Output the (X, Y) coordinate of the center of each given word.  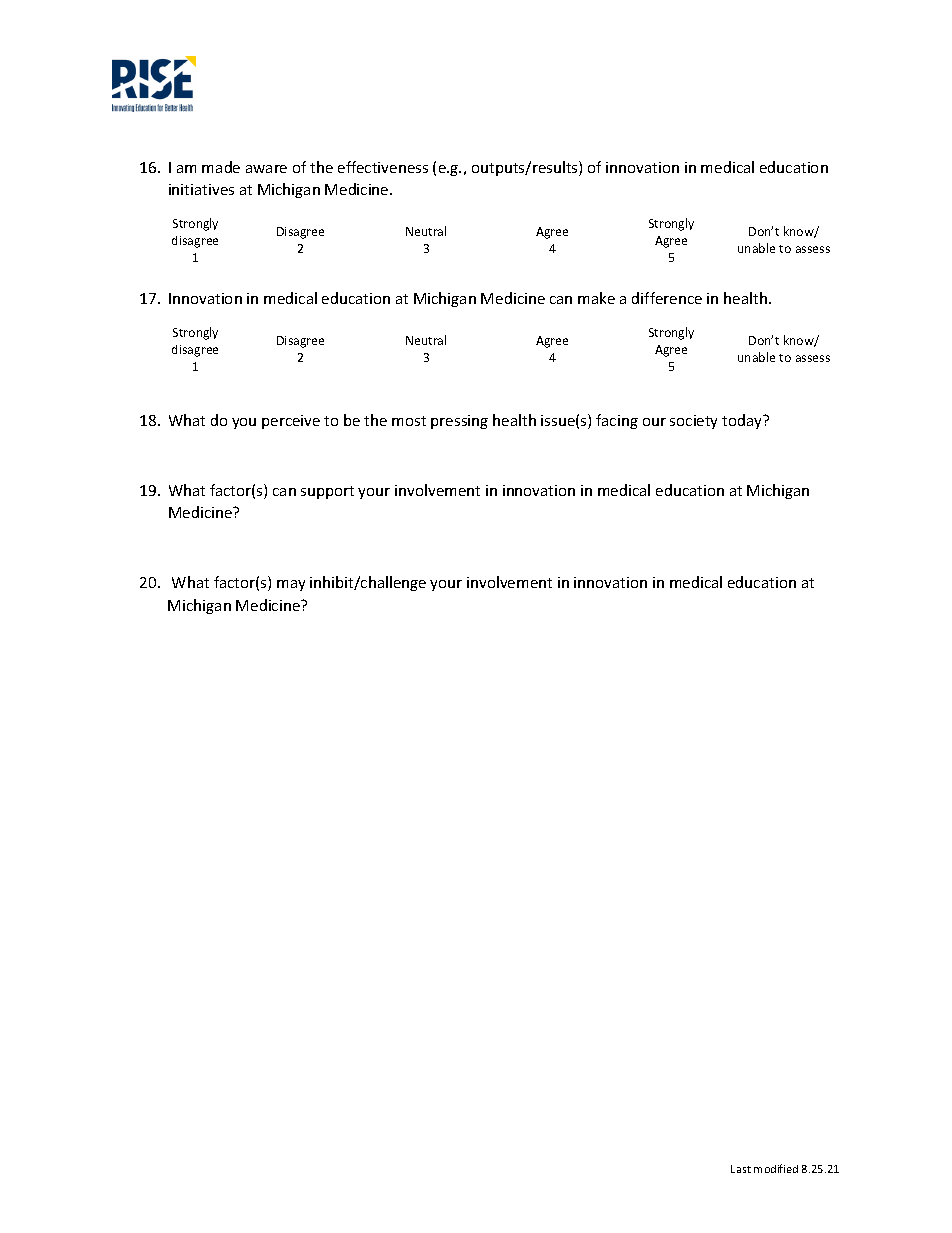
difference (667, 298)
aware (266, 169)
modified (776, 1168)
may (291, 585)
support (327, 492)
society (693, 422)
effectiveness (383, 167)
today (743, 421)
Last (741, 1169)
